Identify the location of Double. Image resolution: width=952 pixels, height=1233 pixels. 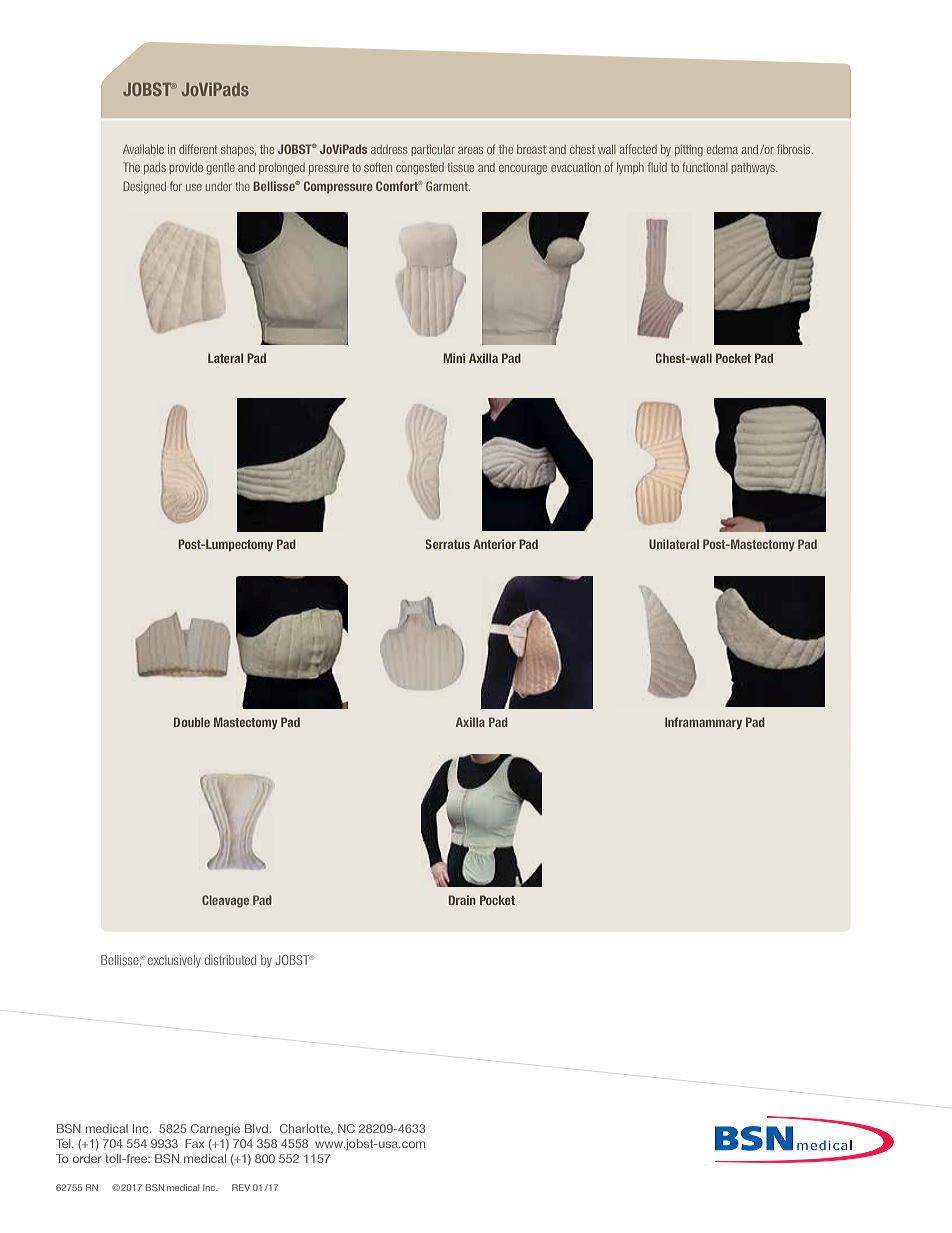
(192, 722).
